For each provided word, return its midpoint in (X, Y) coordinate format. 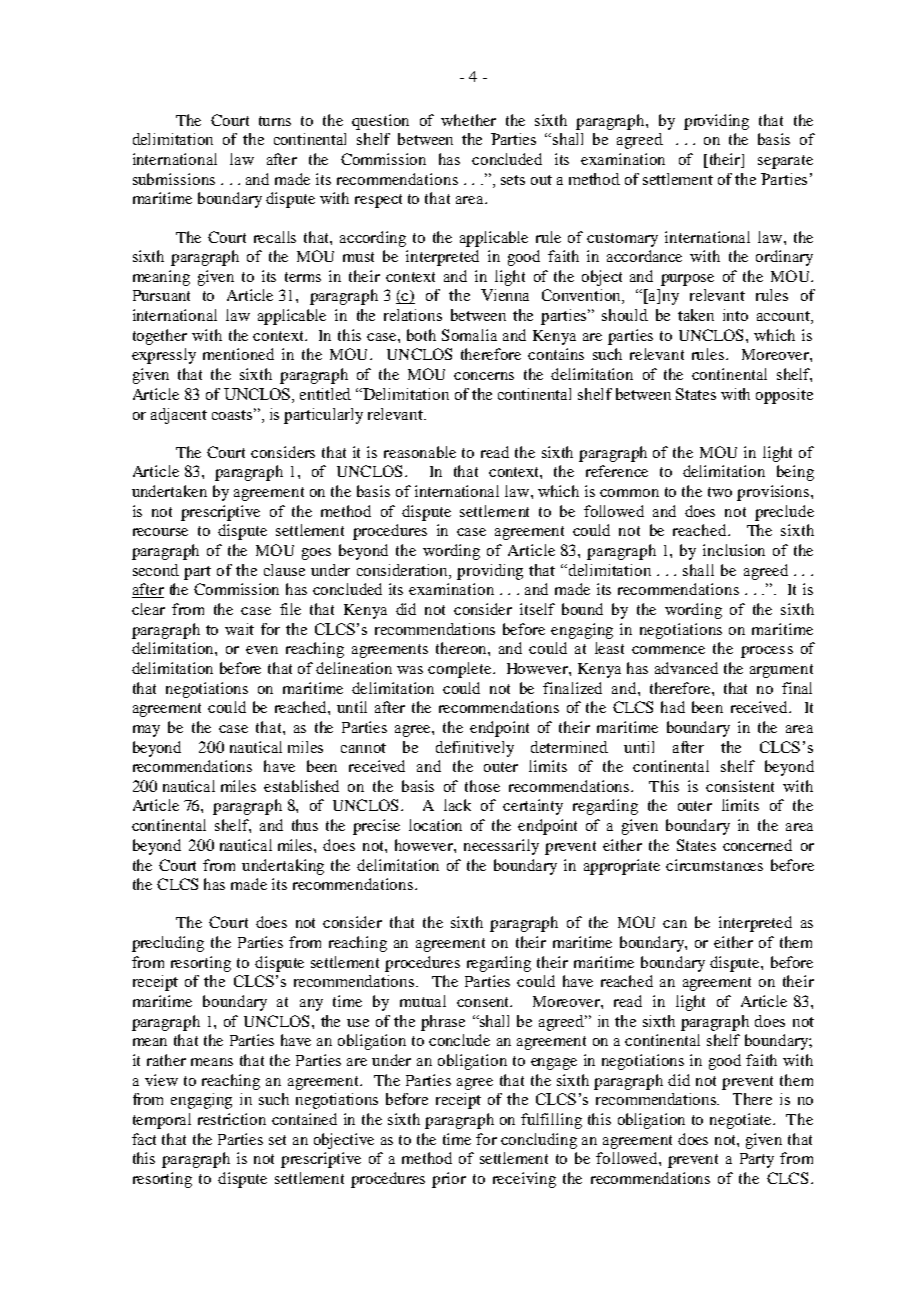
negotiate (742, 1121)
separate (785, 162)
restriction (232, 1119)
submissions (174, 179)
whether (468, 120)
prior (449, 1180)
